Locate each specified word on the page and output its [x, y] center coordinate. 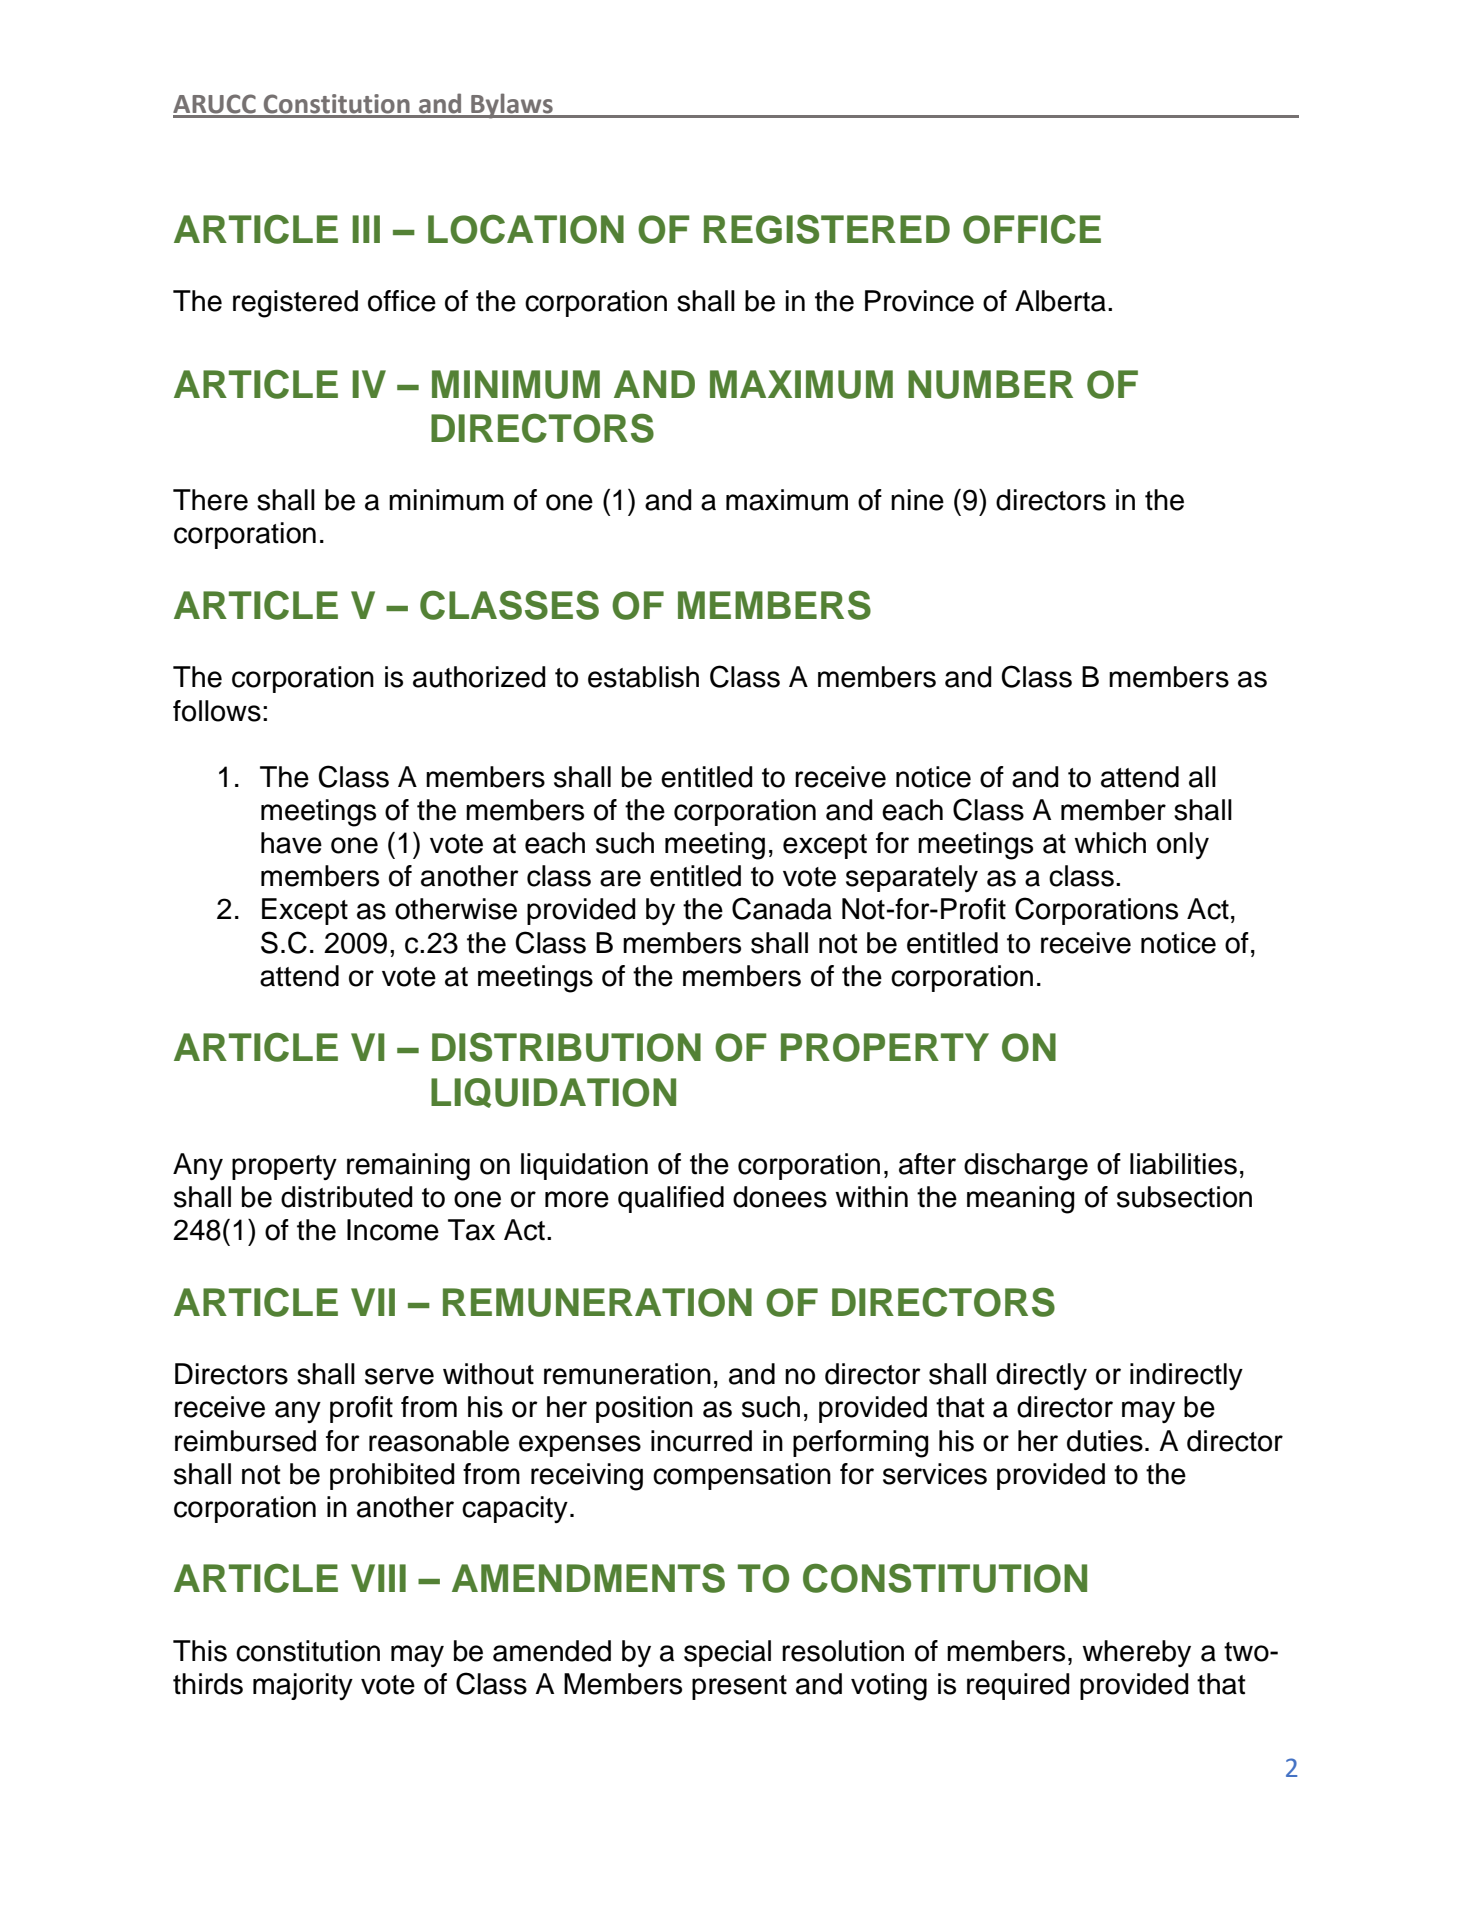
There [210, 500]
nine [917, 500]
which [1110, 843]
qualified [671, 1199]
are [620, 878]
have [291, 843]
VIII [378, 1578]
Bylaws [512, 106]
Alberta [1060, 301]
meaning [1021, 1200]
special [727, 1653]
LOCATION [526, 229]
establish [643, 677]
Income [393, 1230]
